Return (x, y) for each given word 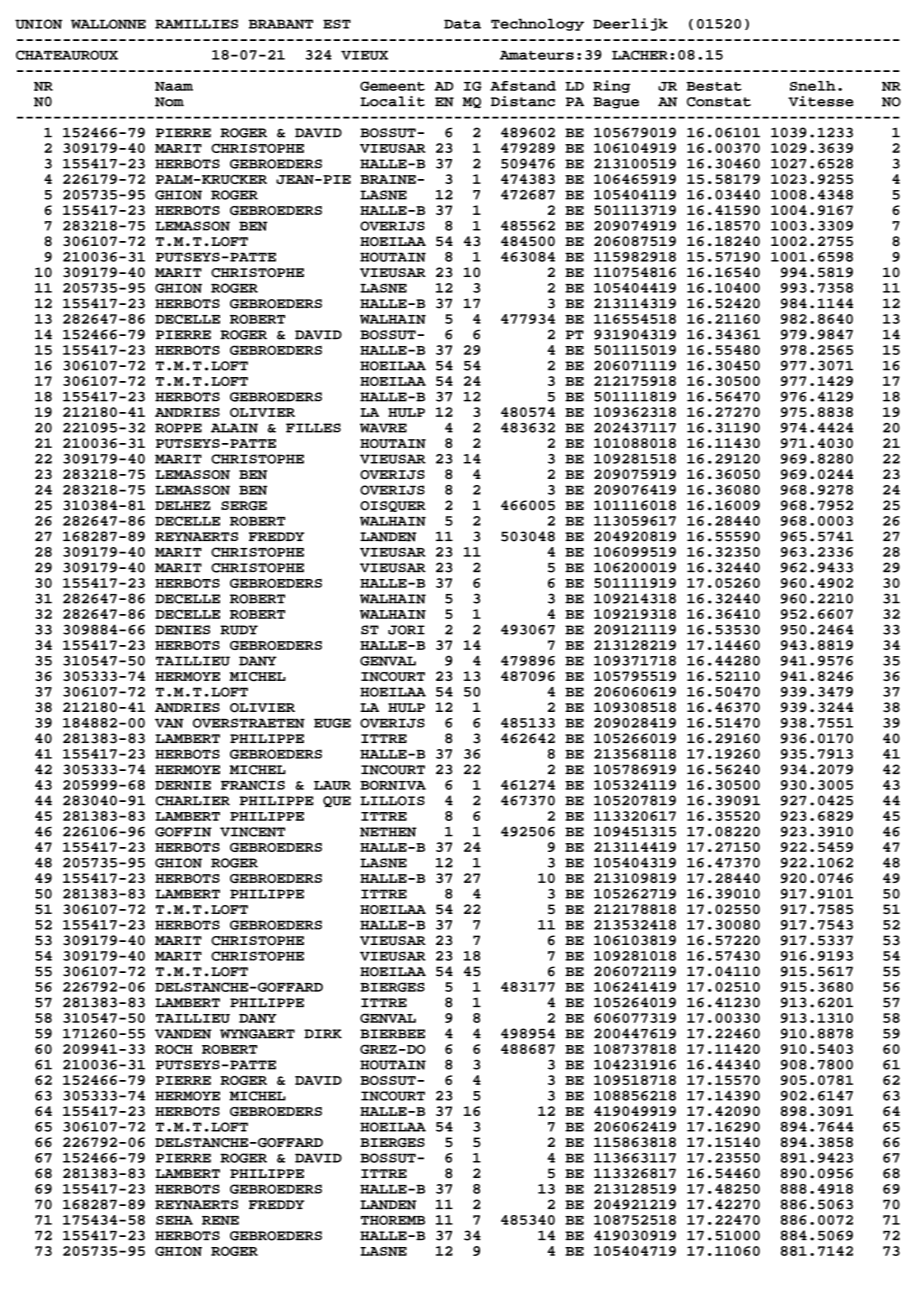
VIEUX (364, 55)
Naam (174, 86)
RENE (220, 1220)
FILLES (313, 428)
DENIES (182, 630)
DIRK (323, 1034)
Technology (537, 24)
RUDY (239, 630)
